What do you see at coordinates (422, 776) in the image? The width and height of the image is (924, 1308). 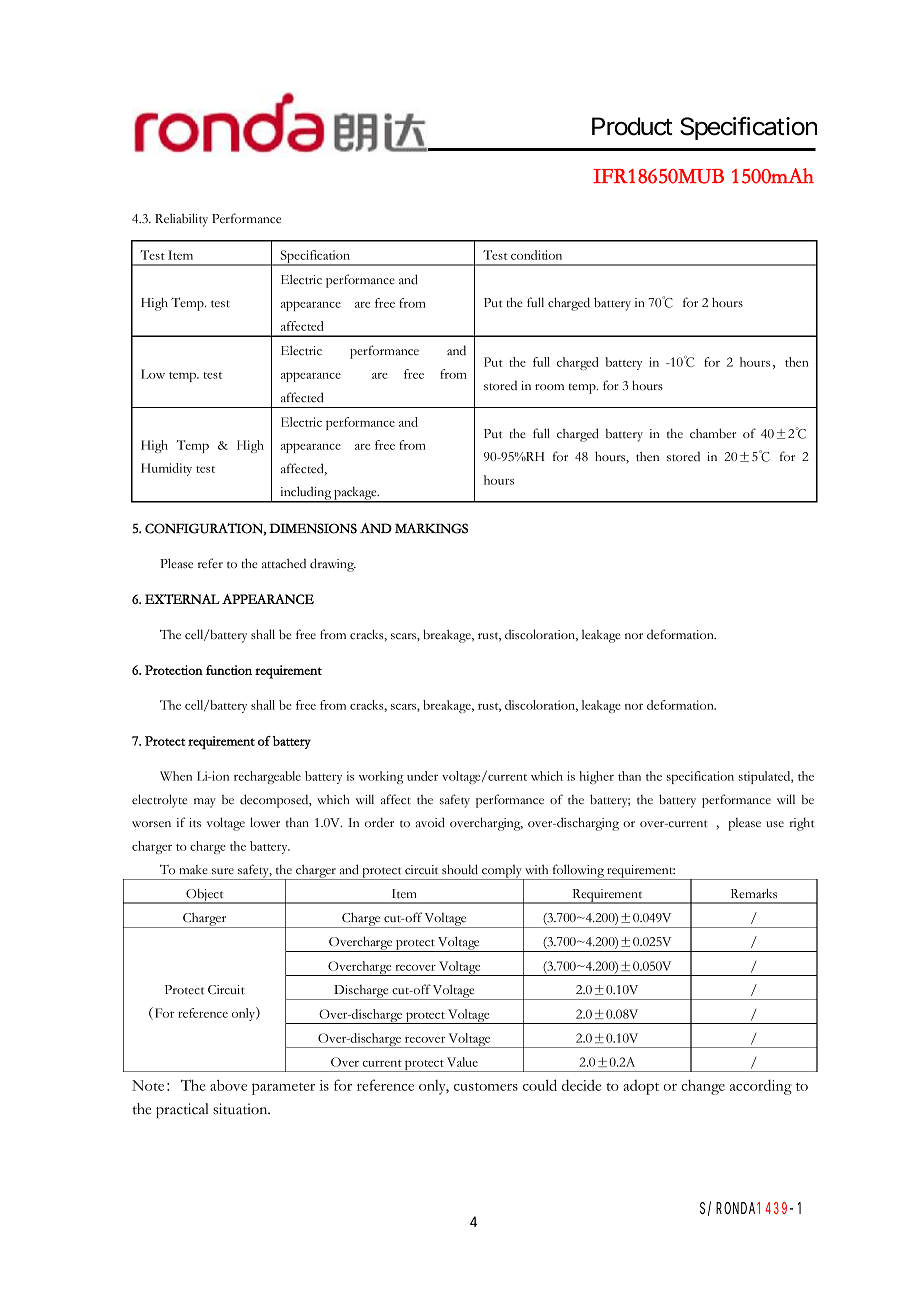 I see `under` at bounding box center [422, 776].
